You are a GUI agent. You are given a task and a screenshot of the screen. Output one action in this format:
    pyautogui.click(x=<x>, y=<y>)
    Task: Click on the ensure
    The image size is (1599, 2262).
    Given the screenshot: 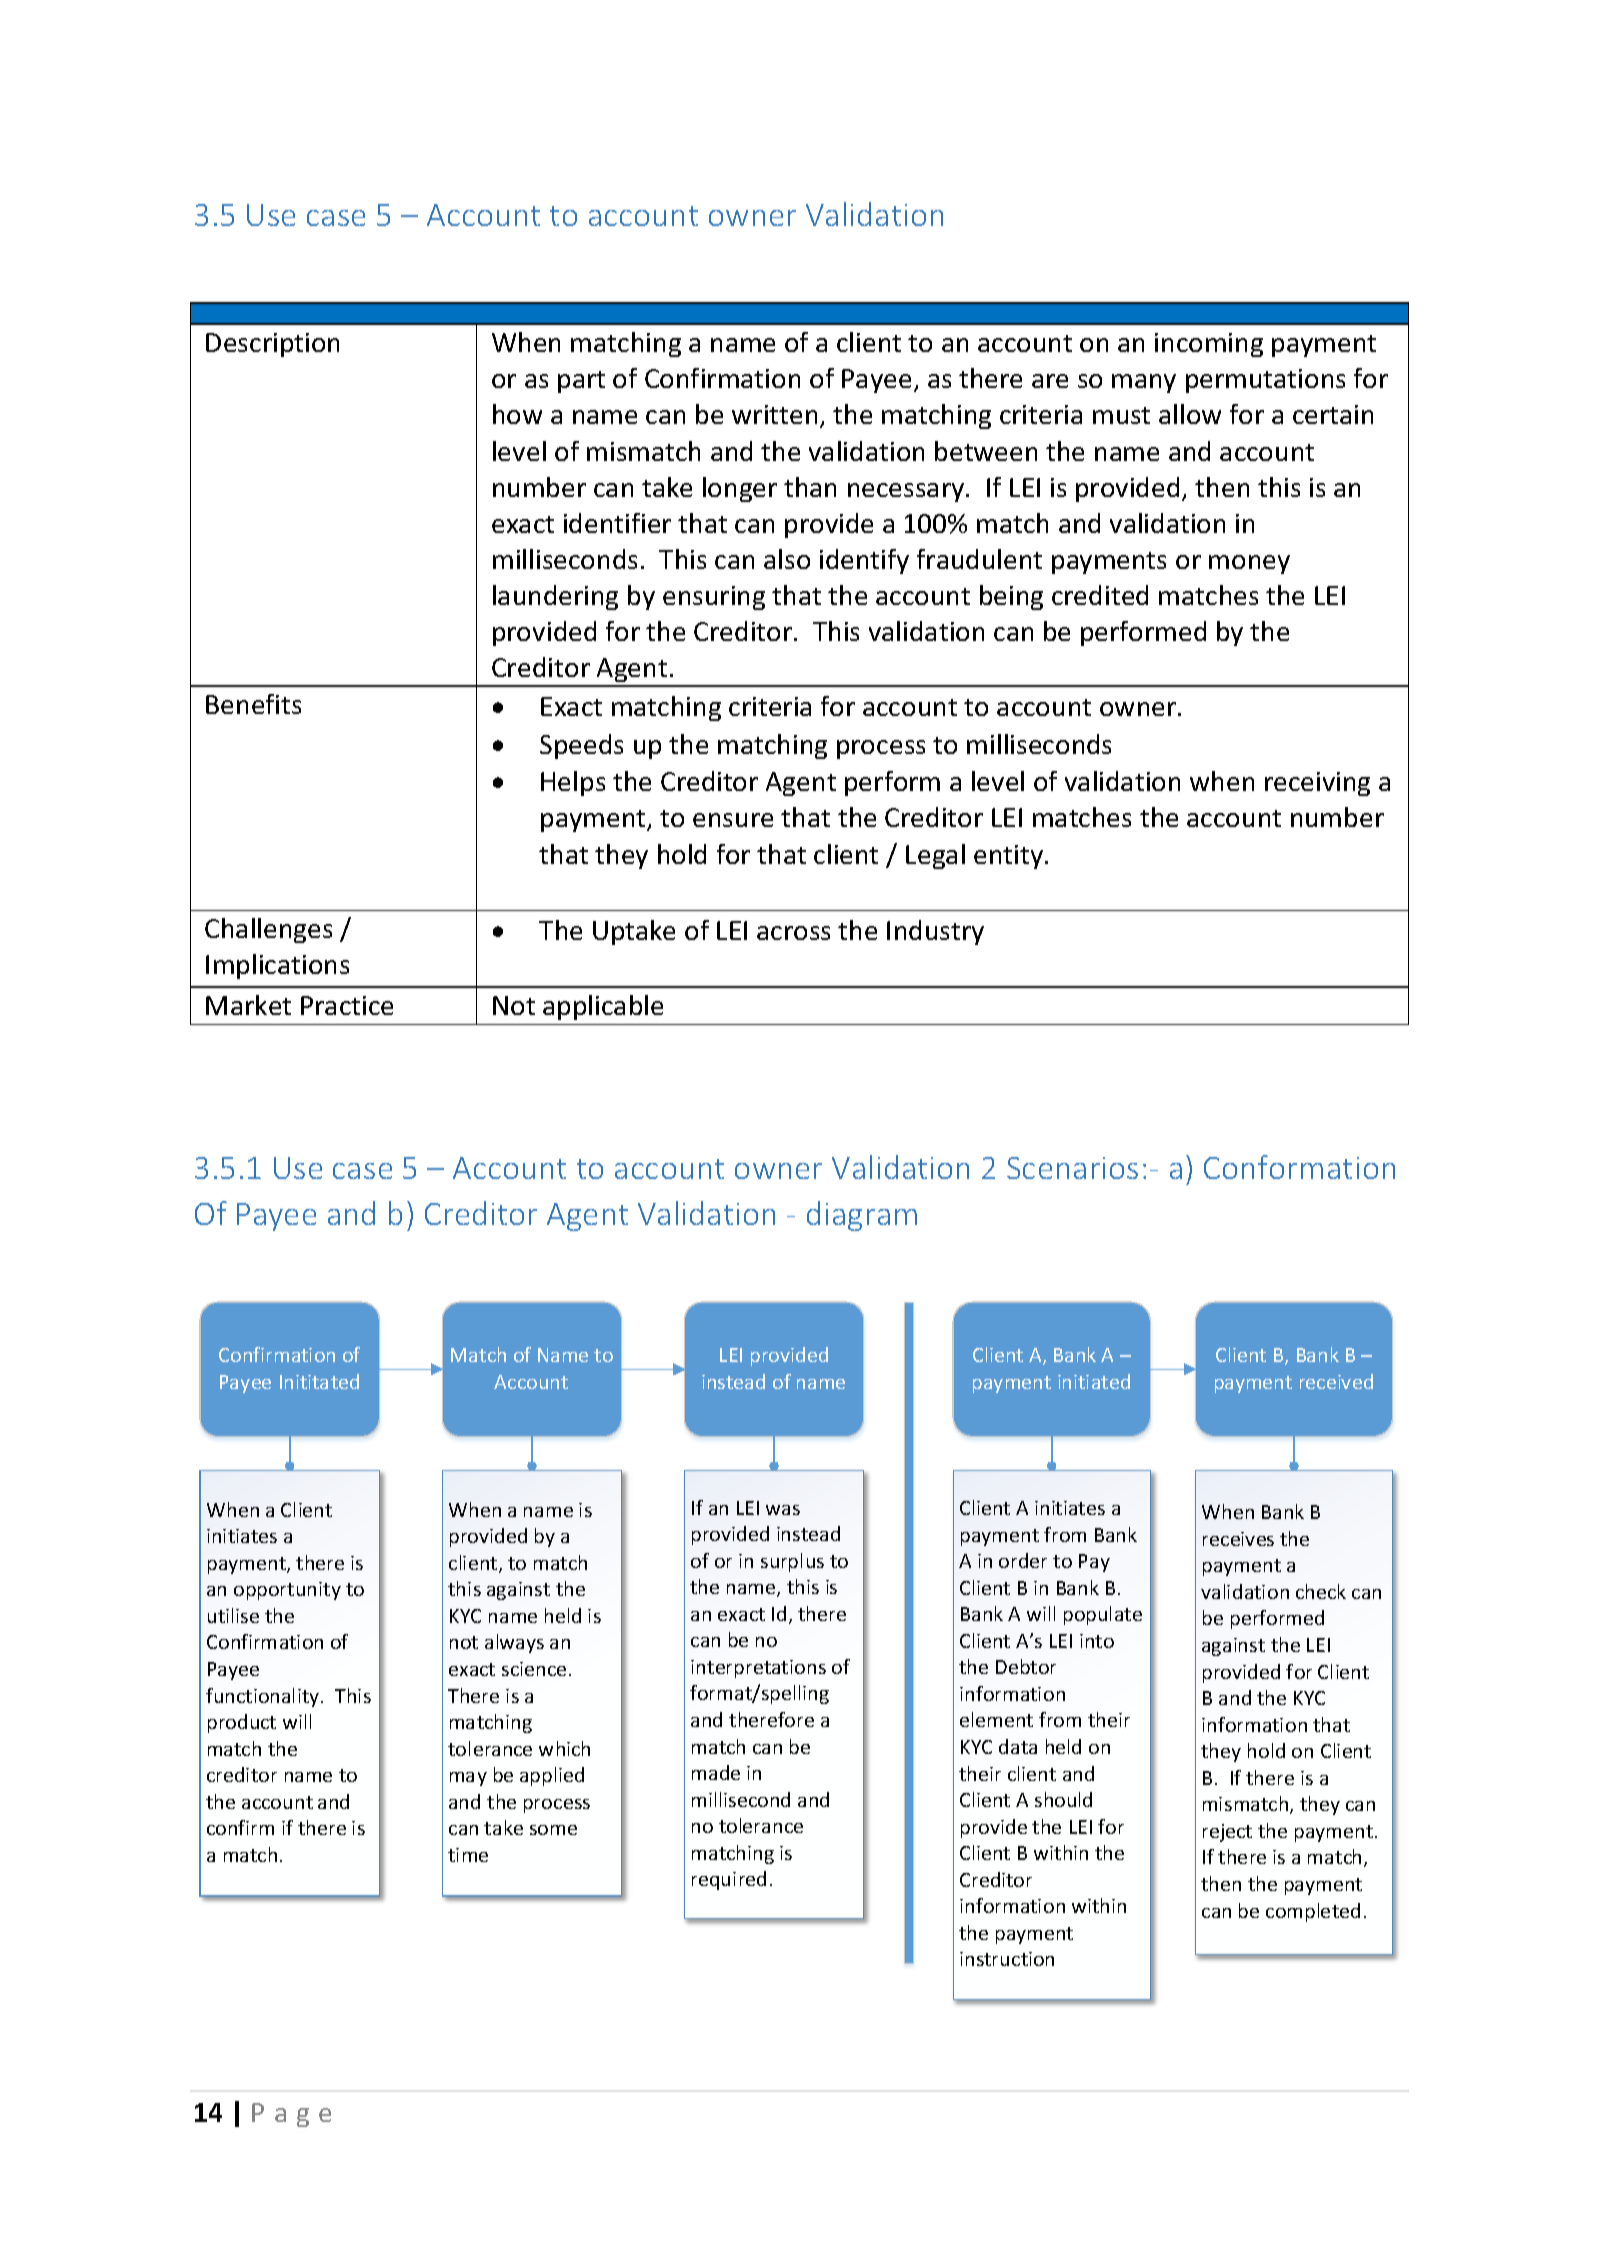 What is the action you would take?
    pyautogui.click(x=733, y=820)
